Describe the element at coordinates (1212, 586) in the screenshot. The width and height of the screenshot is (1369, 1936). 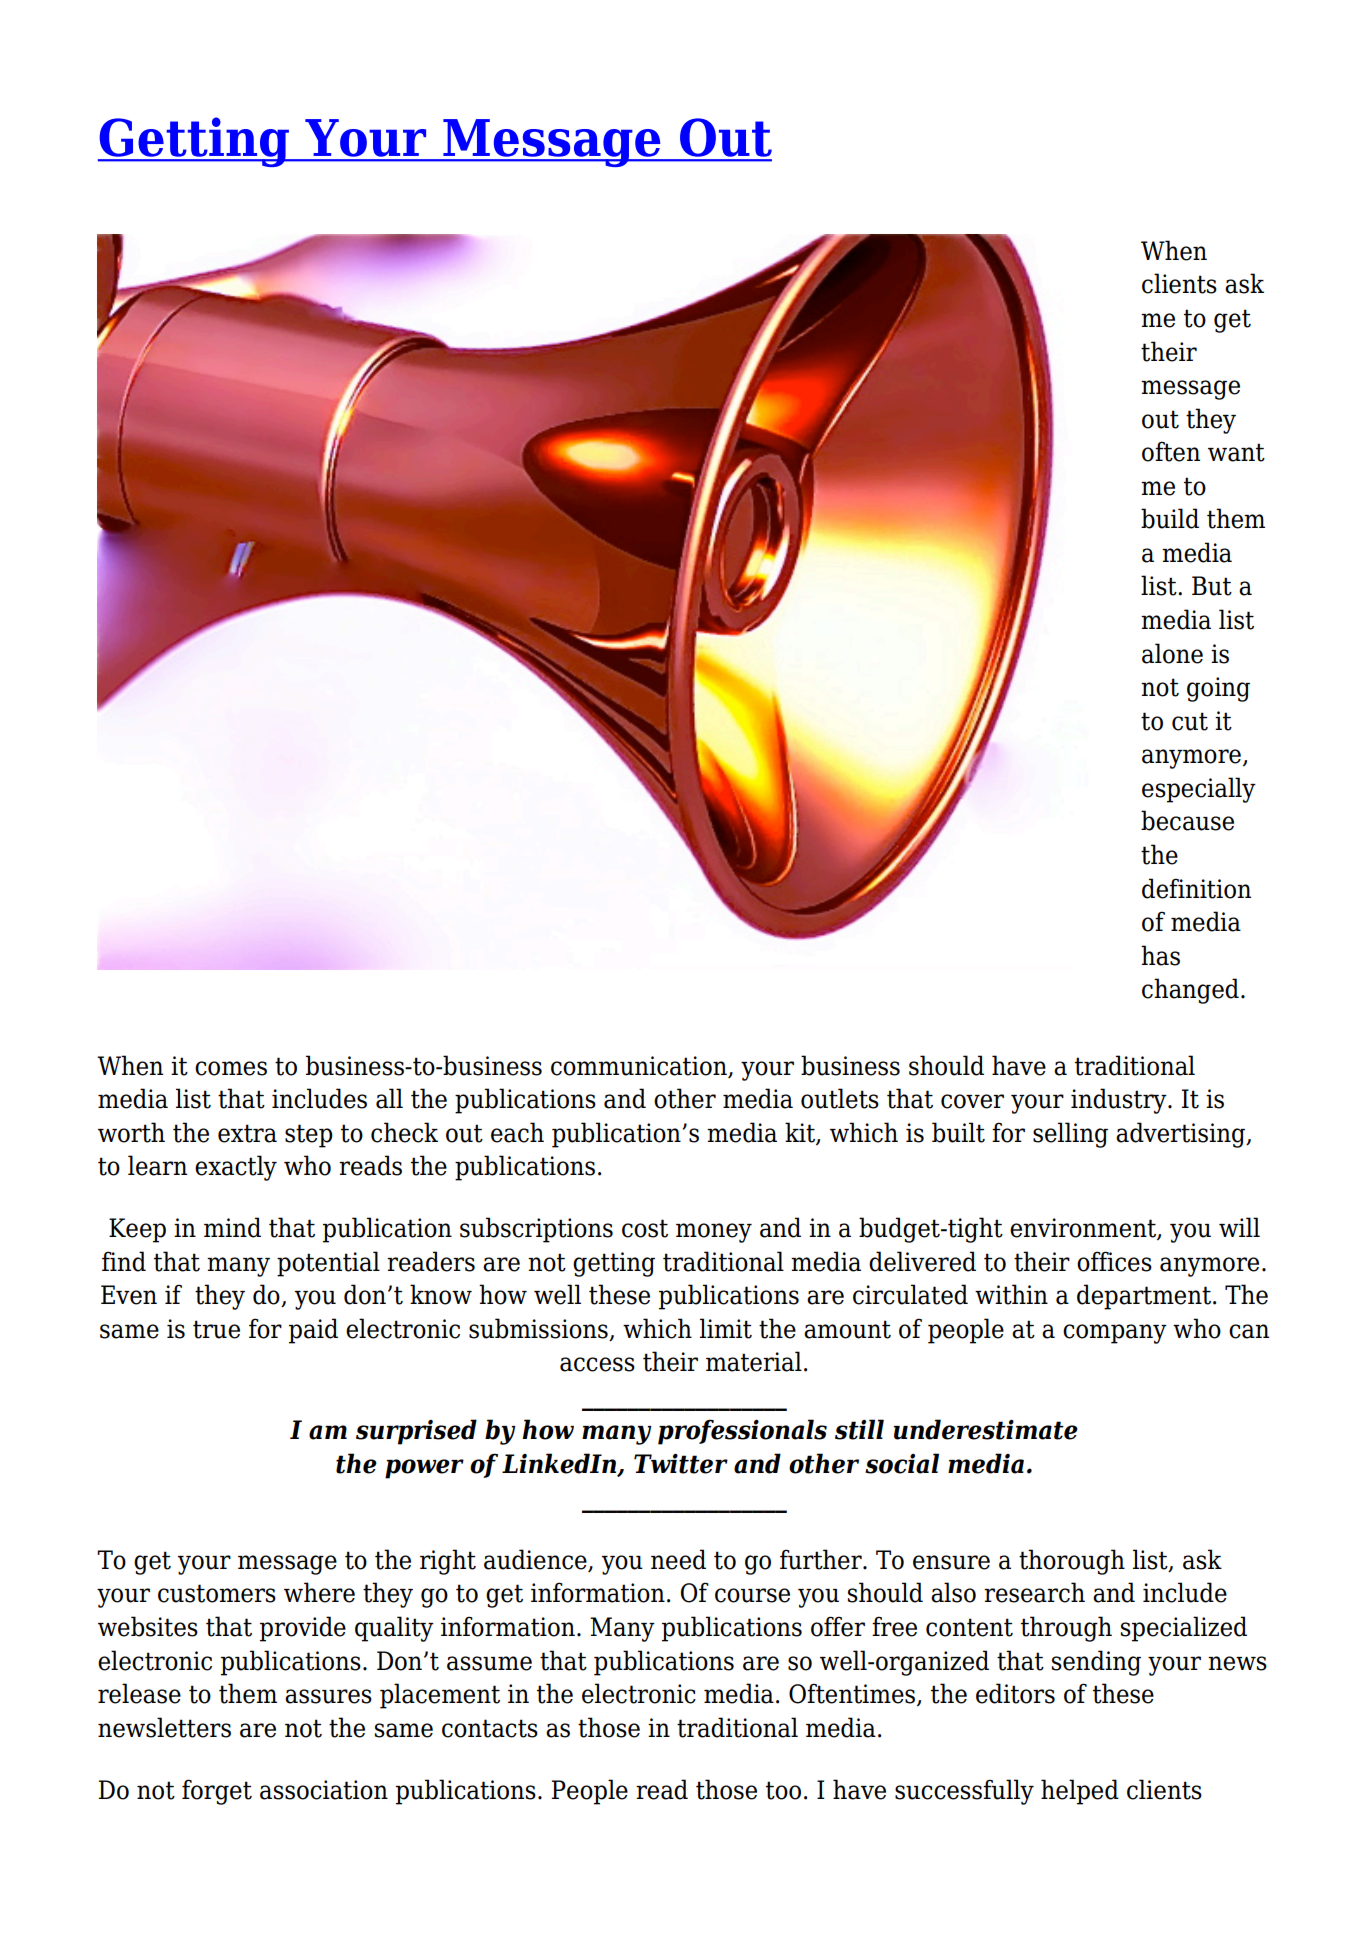
I see `But` at that location.
